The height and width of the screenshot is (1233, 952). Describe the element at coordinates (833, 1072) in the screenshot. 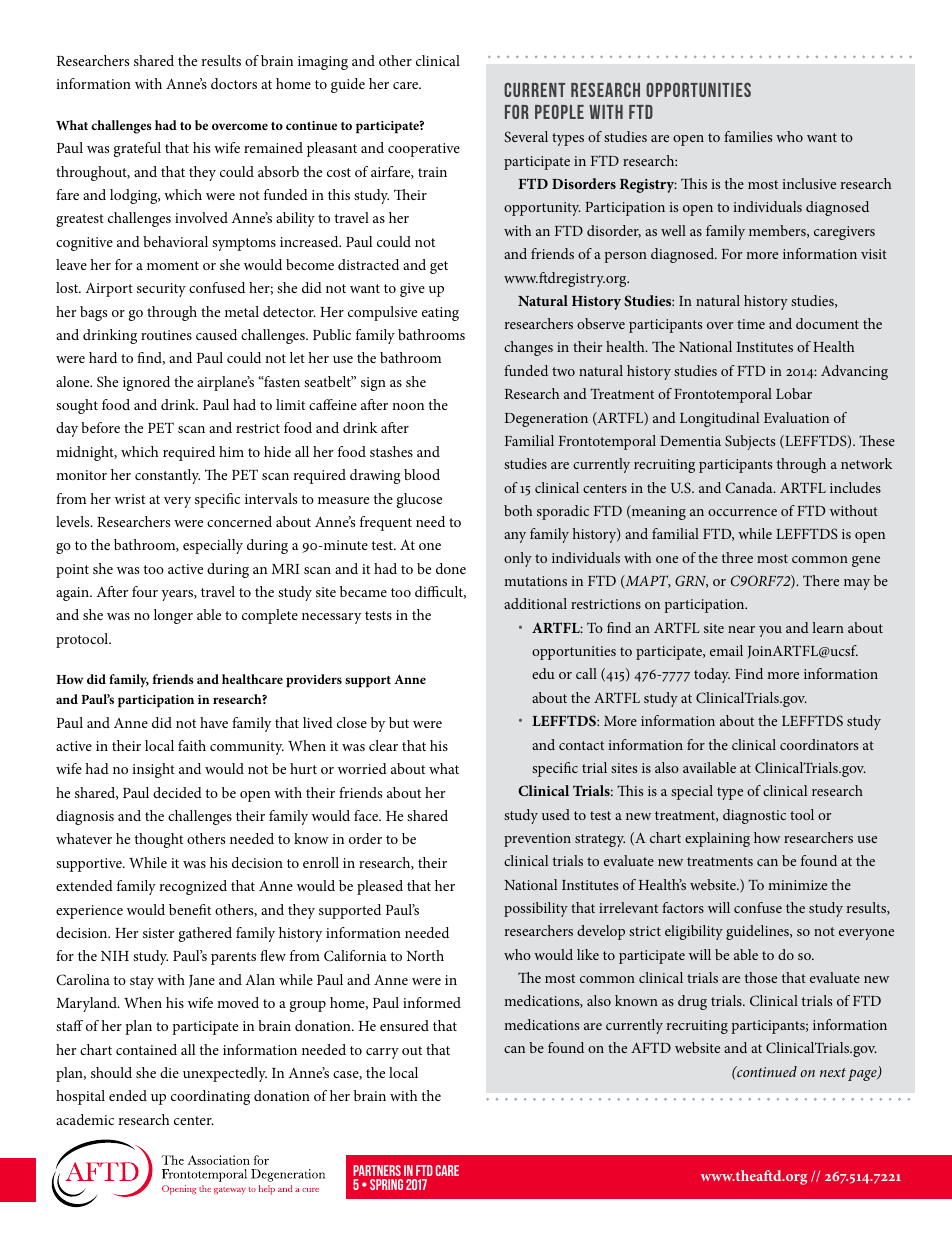

I see `next` at that location.
